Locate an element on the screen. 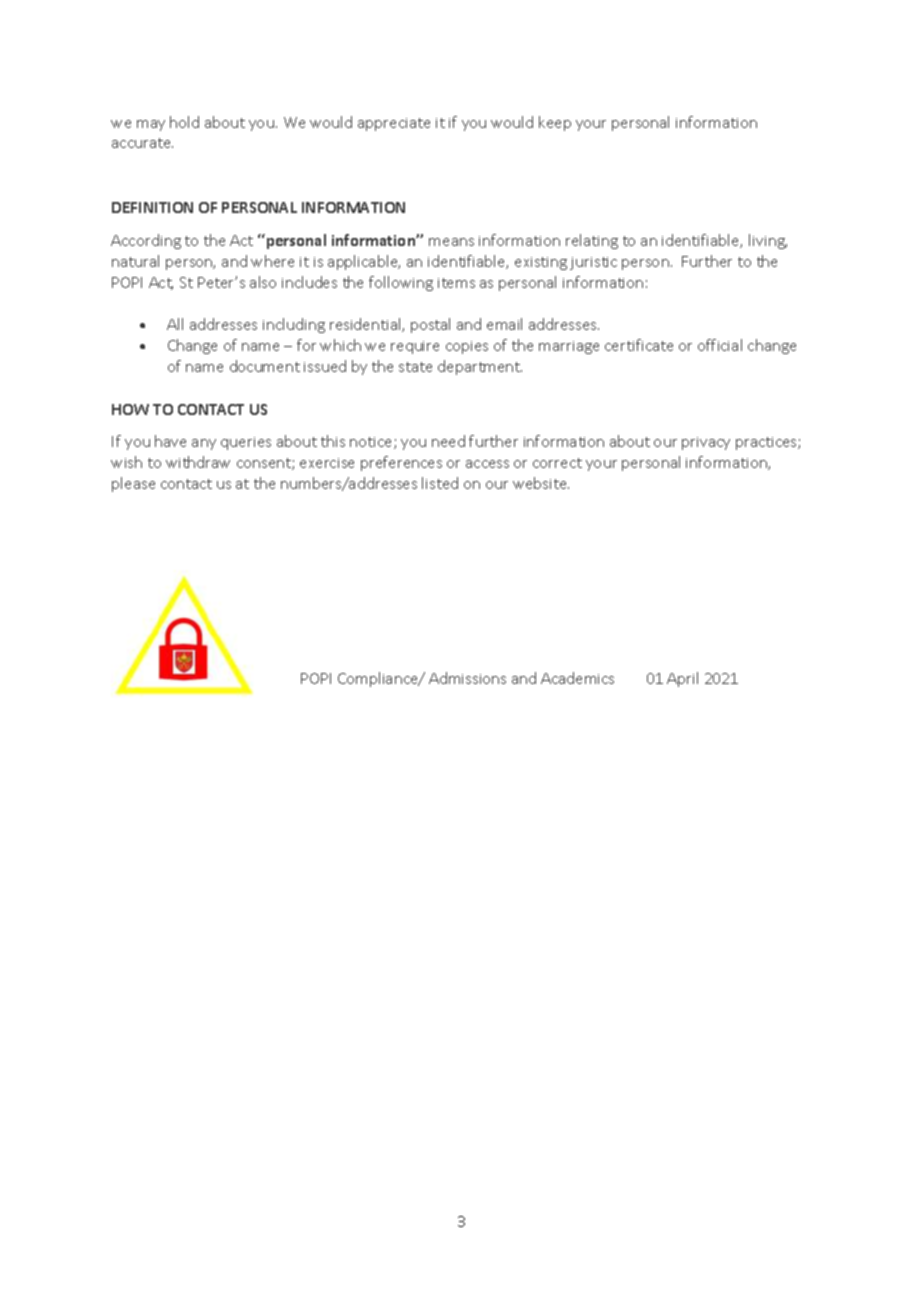 This screenshot has width=924, height=1308. keep is located at coordinates (555, 123).
